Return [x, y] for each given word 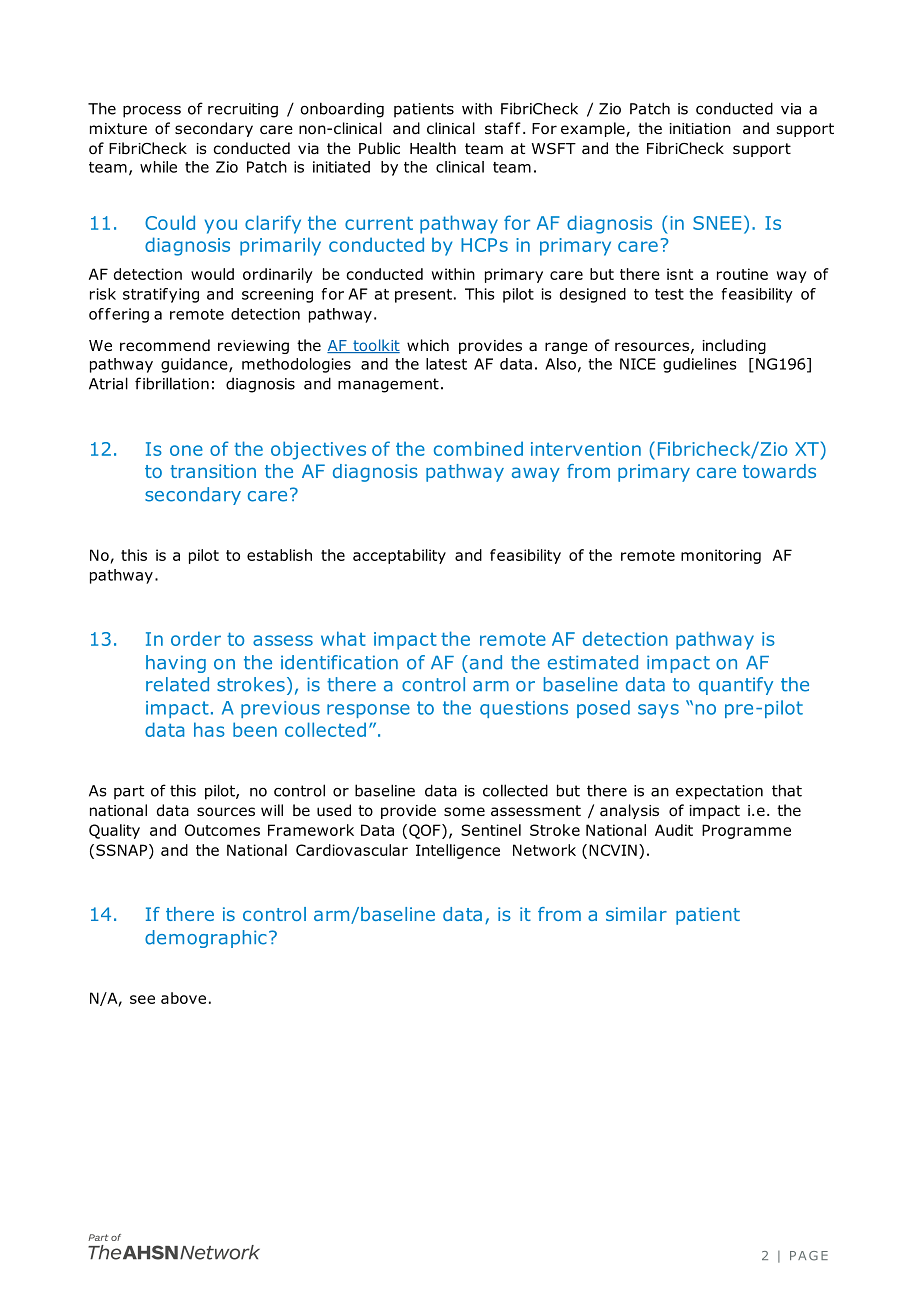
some [464, 812]
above [183, 998]
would [212, 274]
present [423, 296]
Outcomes [222, 830]
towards [779, 471]
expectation [719, 792]
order [196, 638]
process [152, 111]
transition [213, 471]
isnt [680, 274]
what [343, 638]
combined [478, 448]
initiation [700, 129]
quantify [736, 686]
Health [433, 148]
